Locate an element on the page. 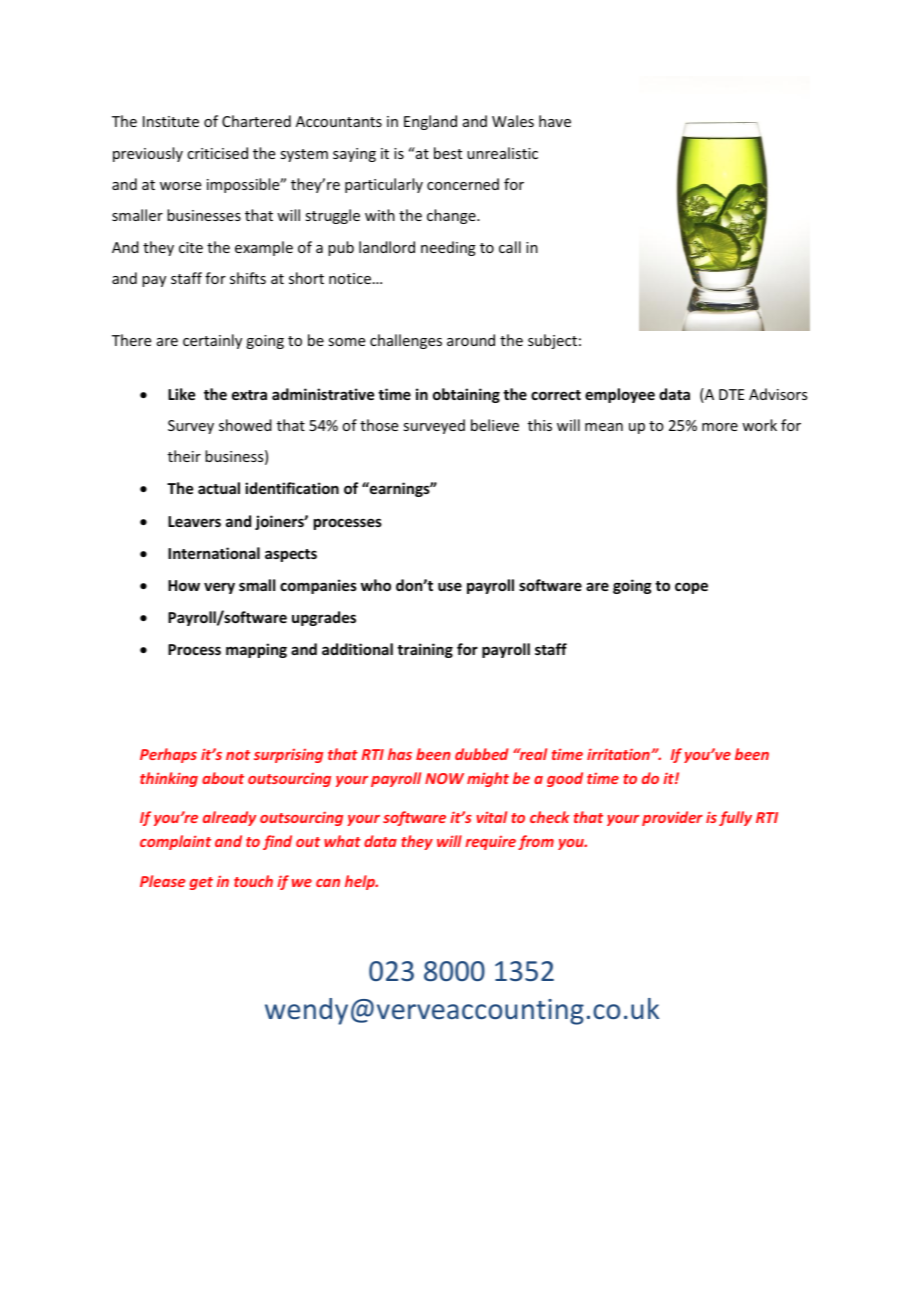  believe is located at coordinates (495, 425).
